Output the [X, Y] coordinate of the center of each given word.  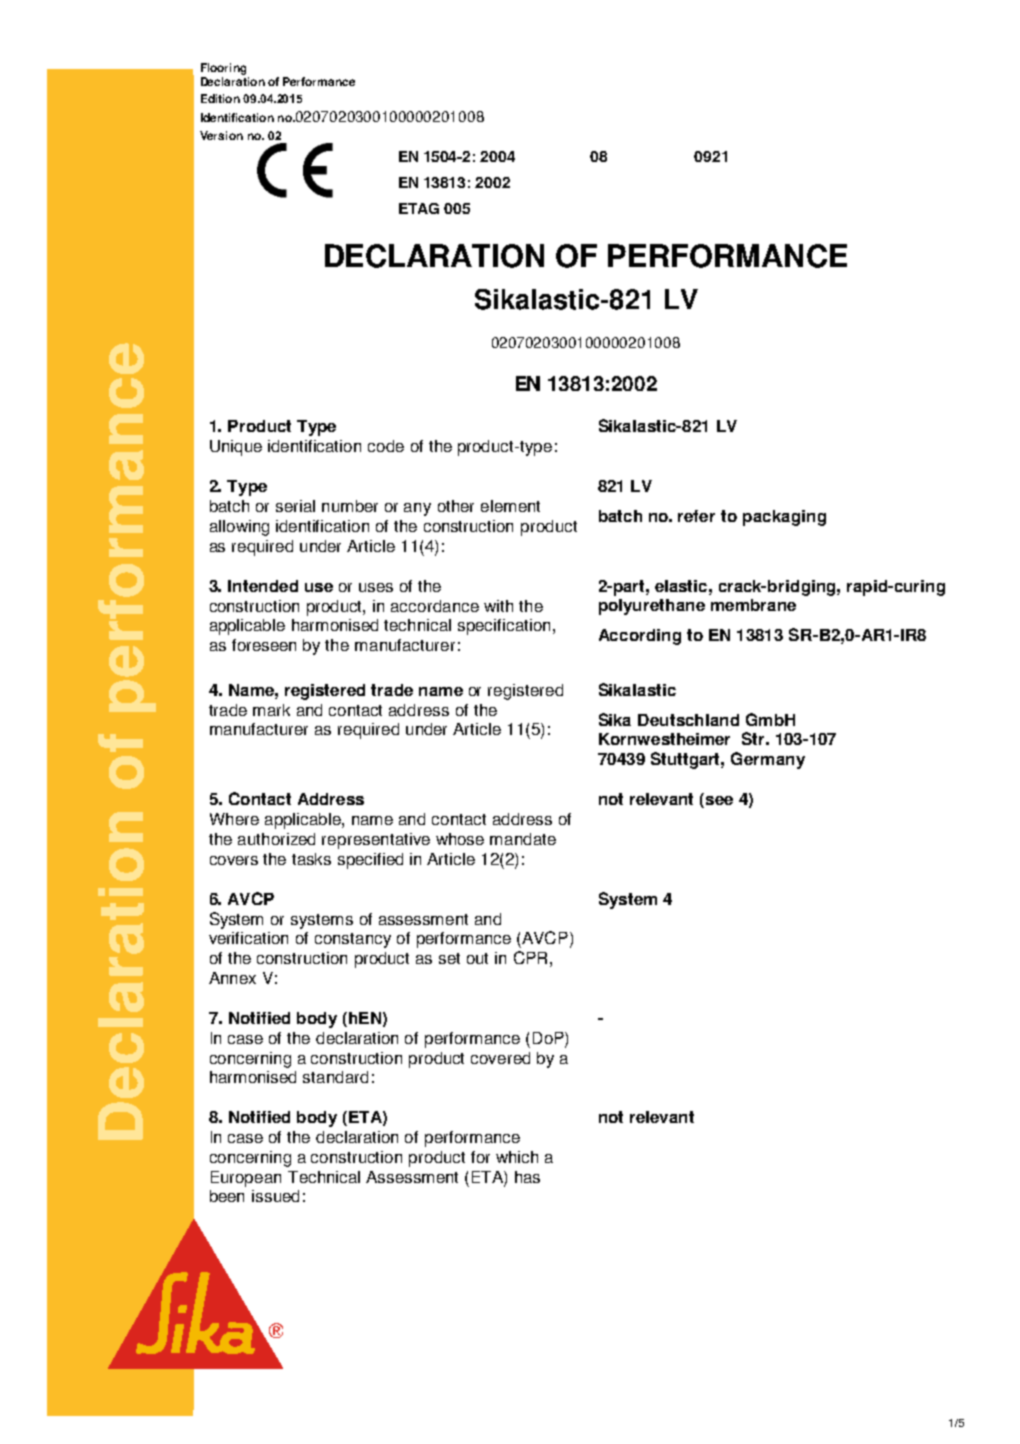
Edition [220, 98]
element [510, 506]
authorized [276, 839]
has [527, 1177]
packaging [784, 518]
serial [295, 506]
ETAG [419, 208]
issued [275, 1196]
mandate [523, 839]
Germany [768, 760]
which [517, 1157]
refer [696, 516]
